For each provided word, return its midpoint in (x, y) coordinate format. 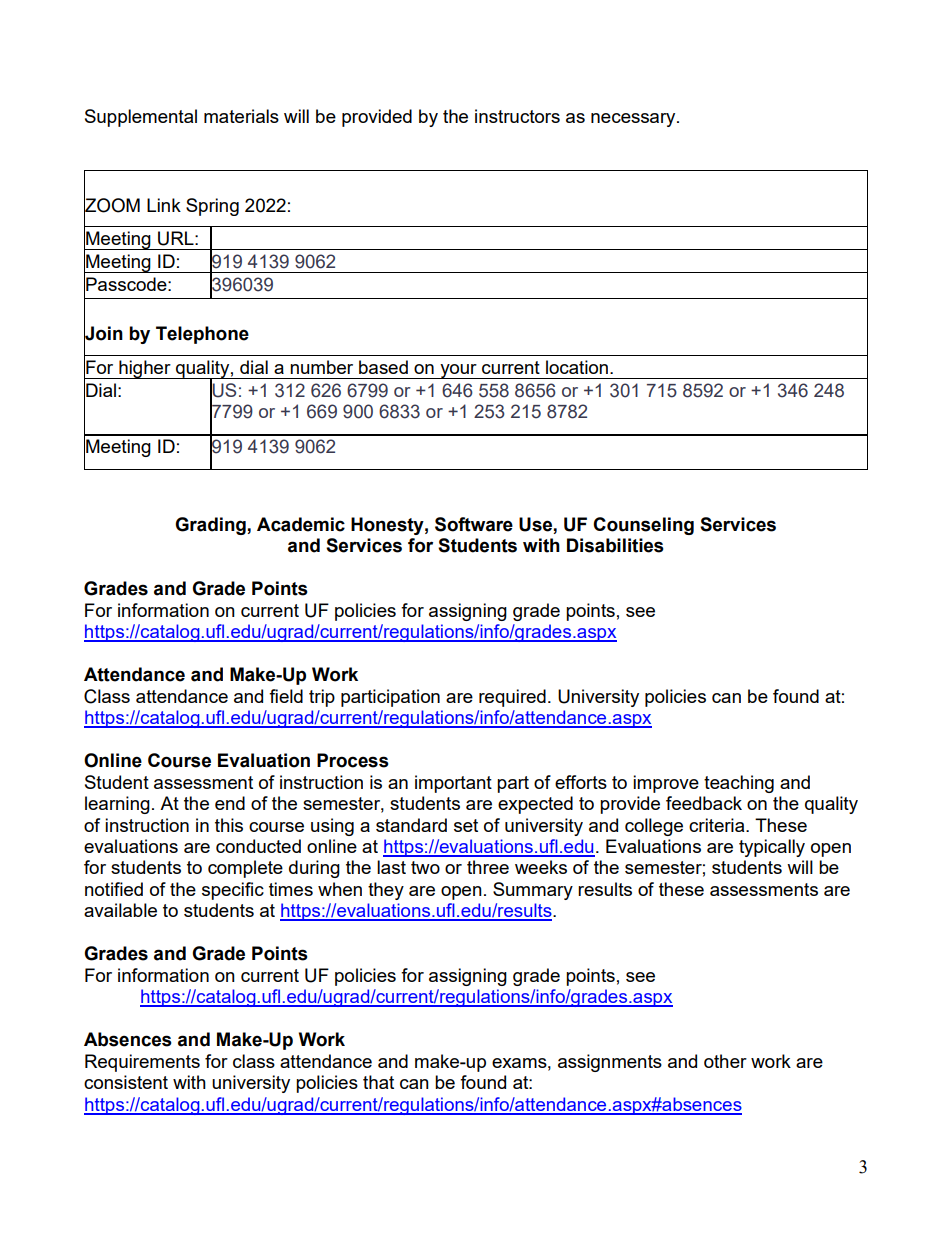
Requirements (142, 1063)
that (378, 1082)
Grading (211, 526)
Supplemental (141, 118)
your (458, 371)
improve (666, 784)
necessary (634, 120)
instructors (517, 116)
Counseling (643, 526)
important (453, 784)
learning (117, 805)
